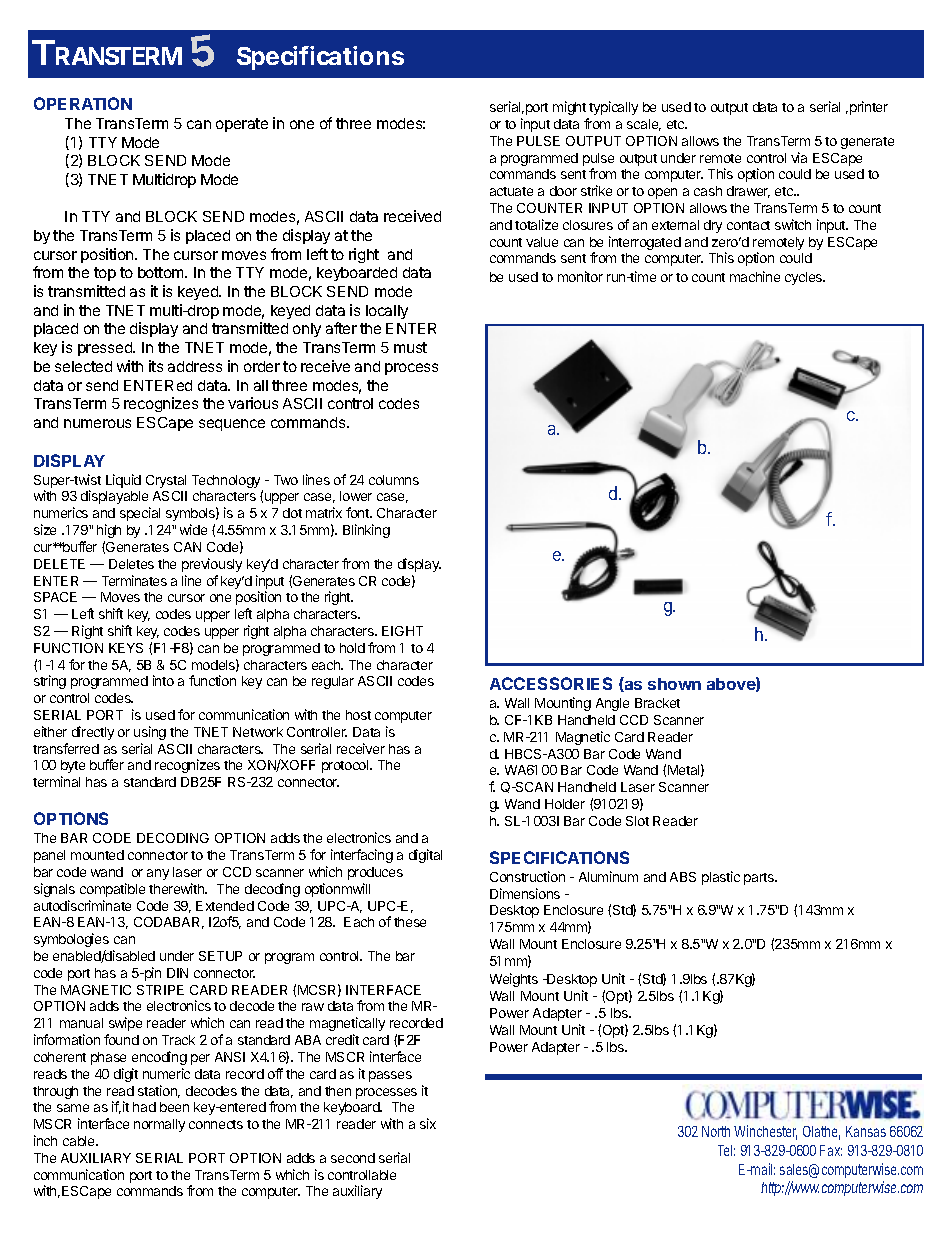  I want to click on Blinking, so click(366, 531).
